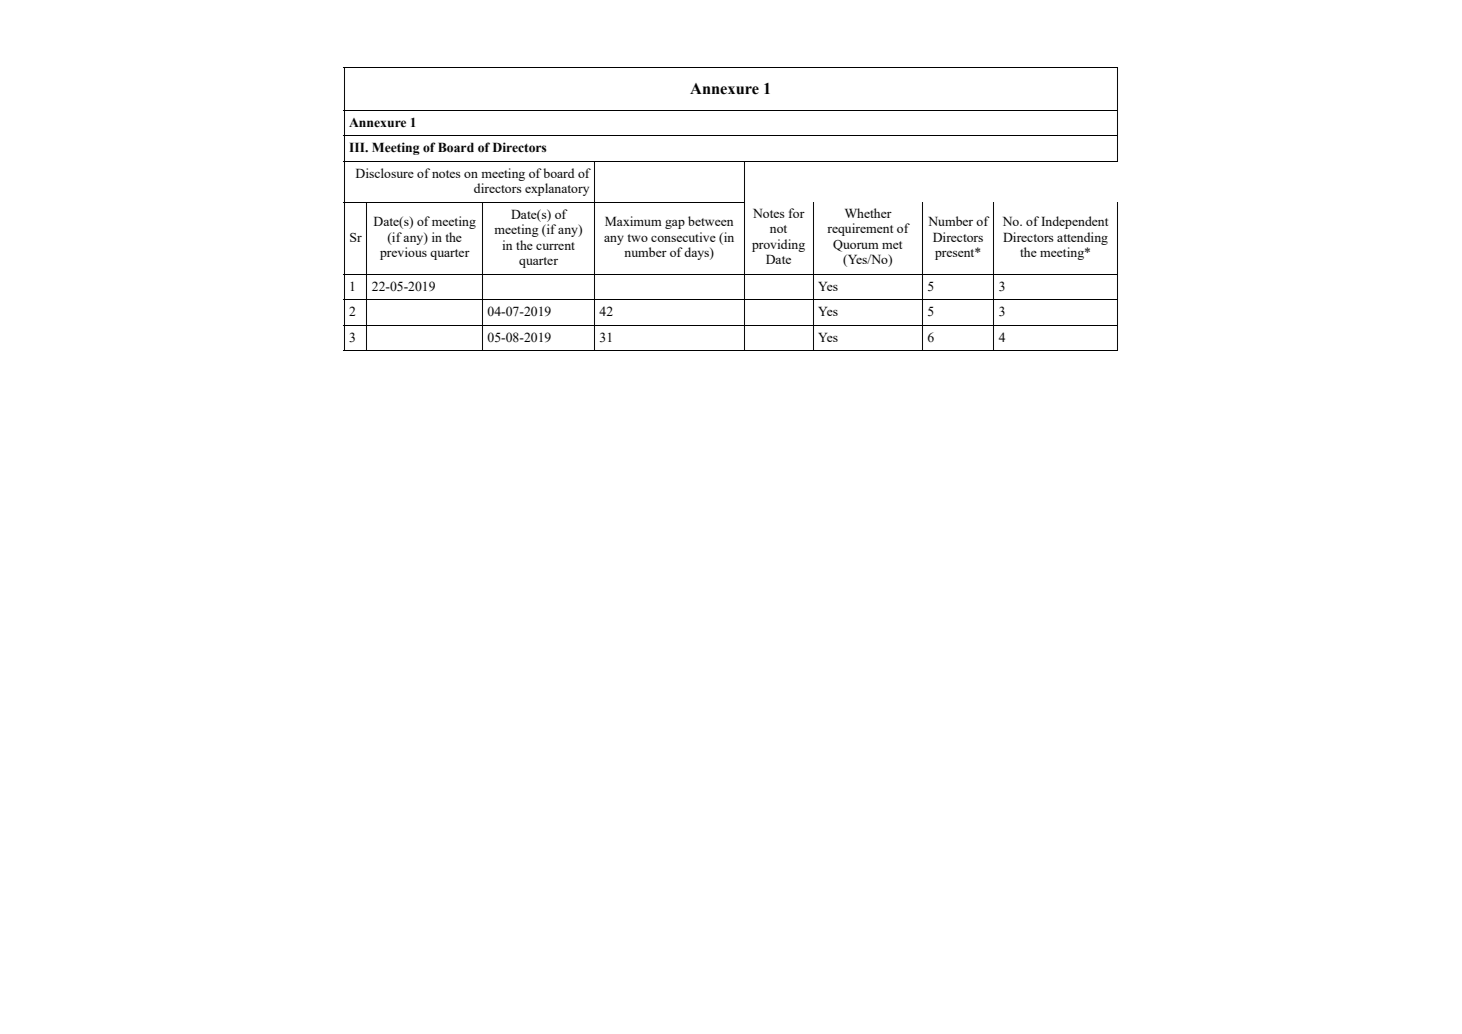 Image resolution: width=1462 pixels, height=1034 pixels. What do you see at coordinates (710, 221) in the document?
I see `between` at bounding box center [710, 221].
